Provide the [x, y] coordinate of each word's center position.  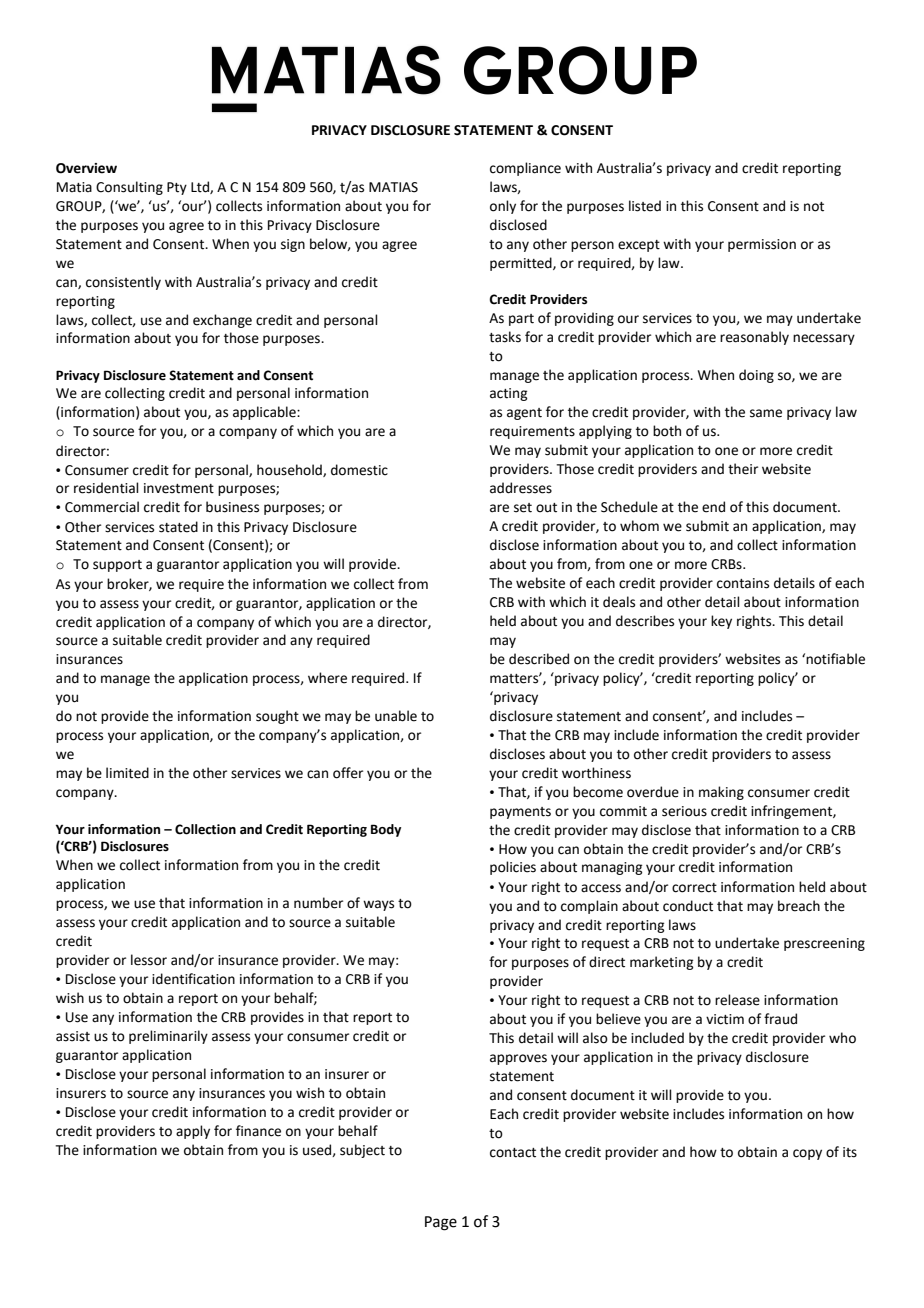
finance [258, 1131]
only [503, 207]
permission [762, 245]
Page [441, 1223]
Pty [177, 188]
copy [807, 1154]
